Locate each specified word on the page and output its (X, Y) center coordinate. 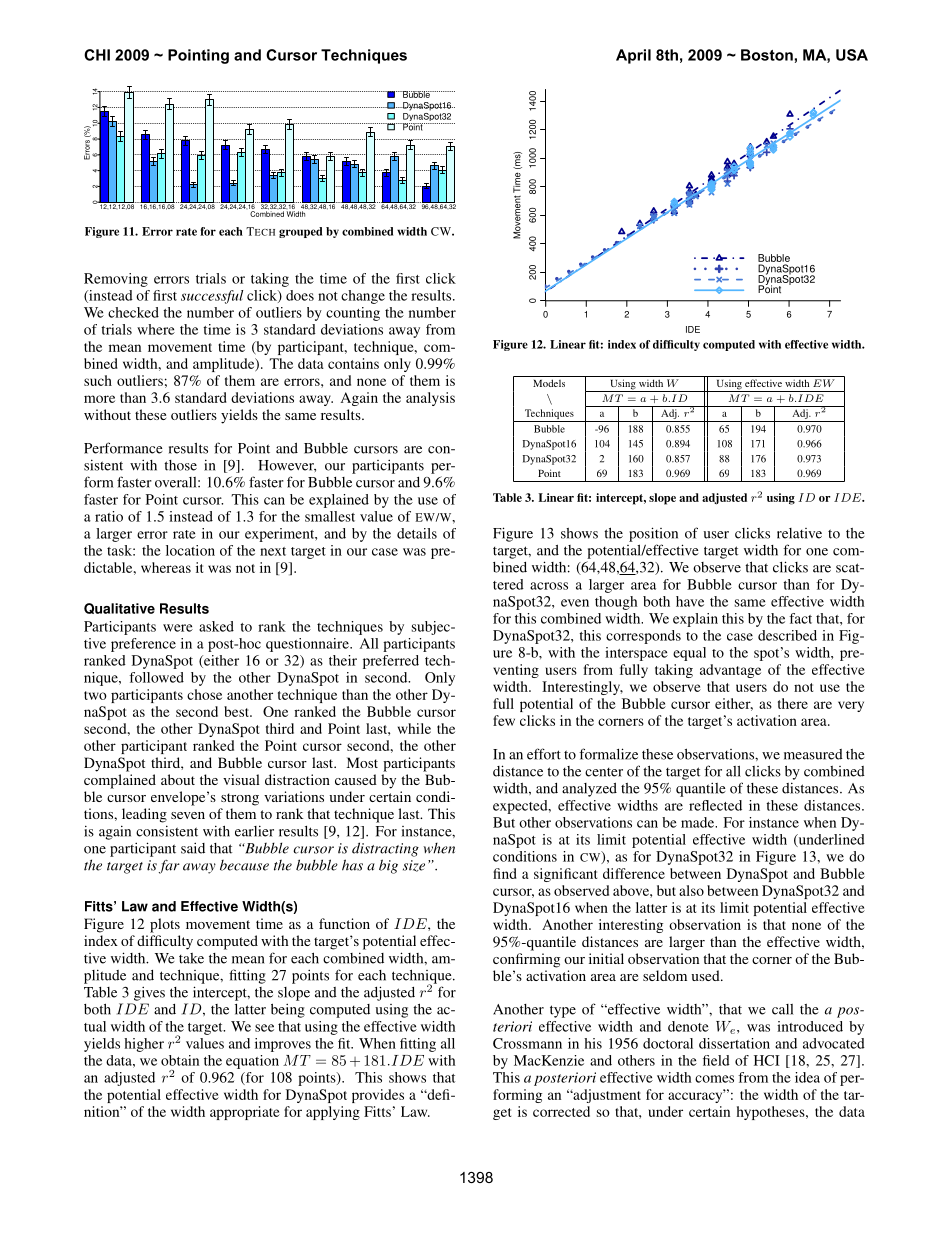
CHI (97, 55)
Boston (767, 55)
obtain (180, 1060)
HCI (767, 1060)
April (633, 56)
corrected (561, 1111)
